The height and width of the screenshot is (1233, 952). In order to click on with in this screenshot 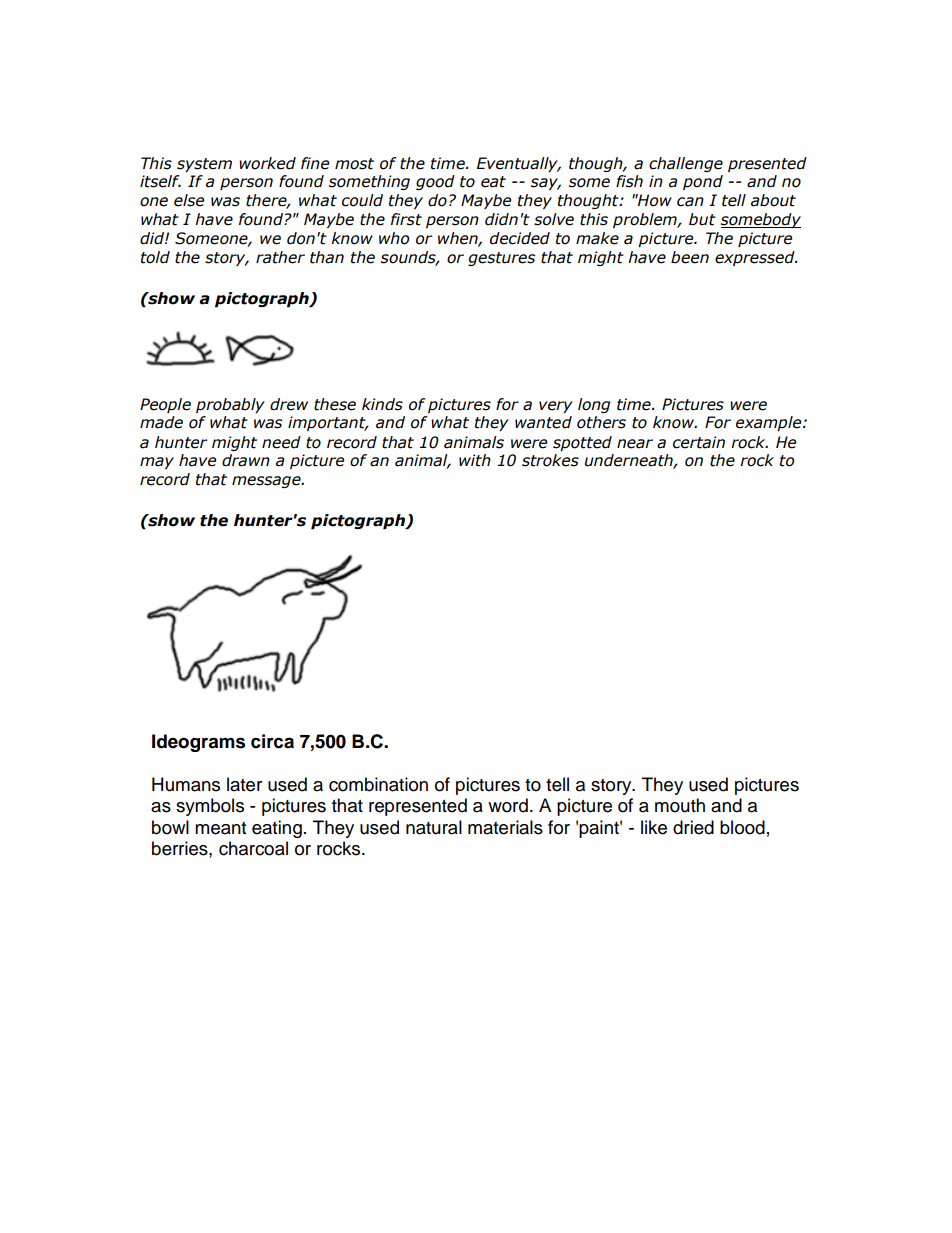, I will do `click(475, 460)`.
